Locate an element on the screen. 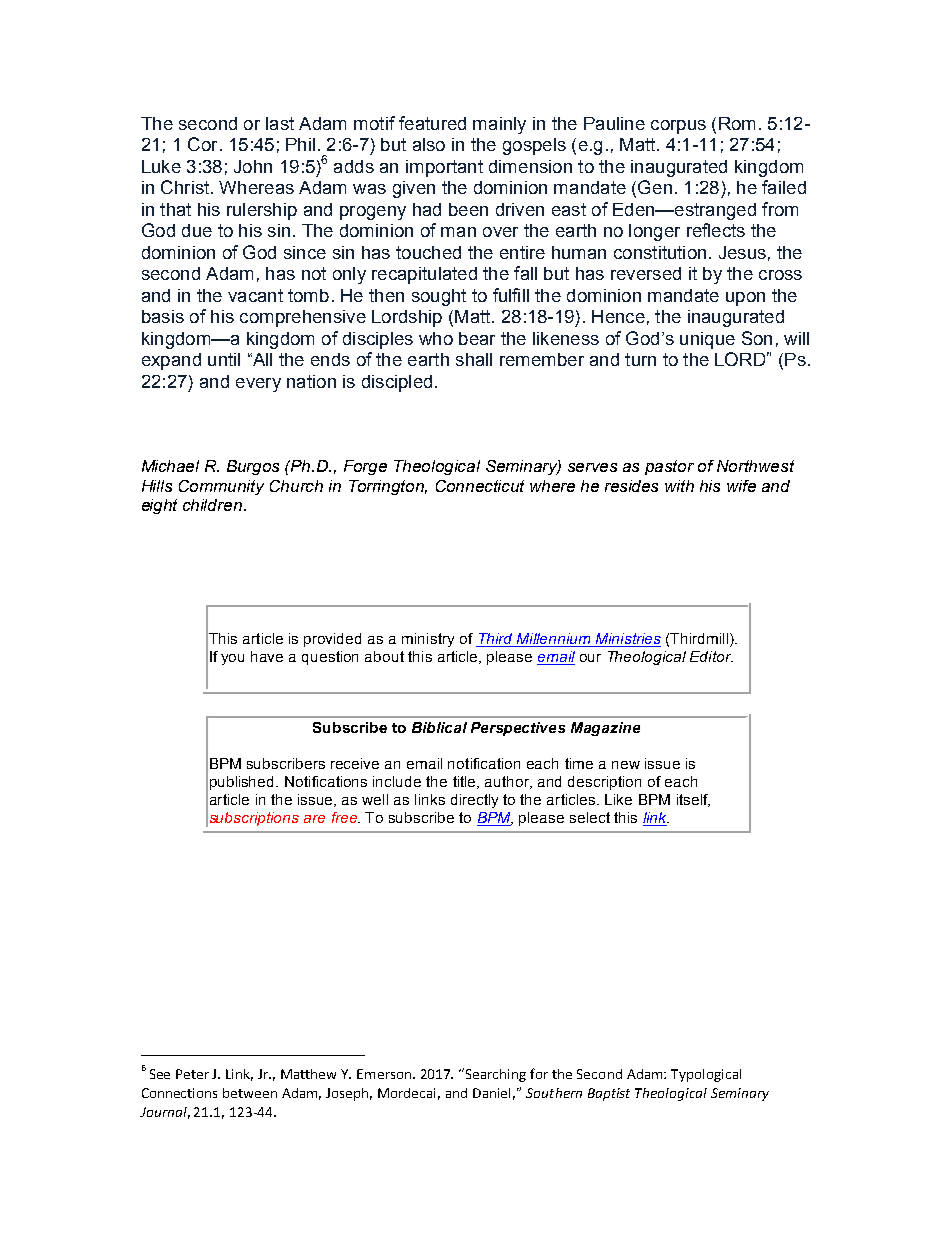  Editor is located at coordinates (711, 656).
